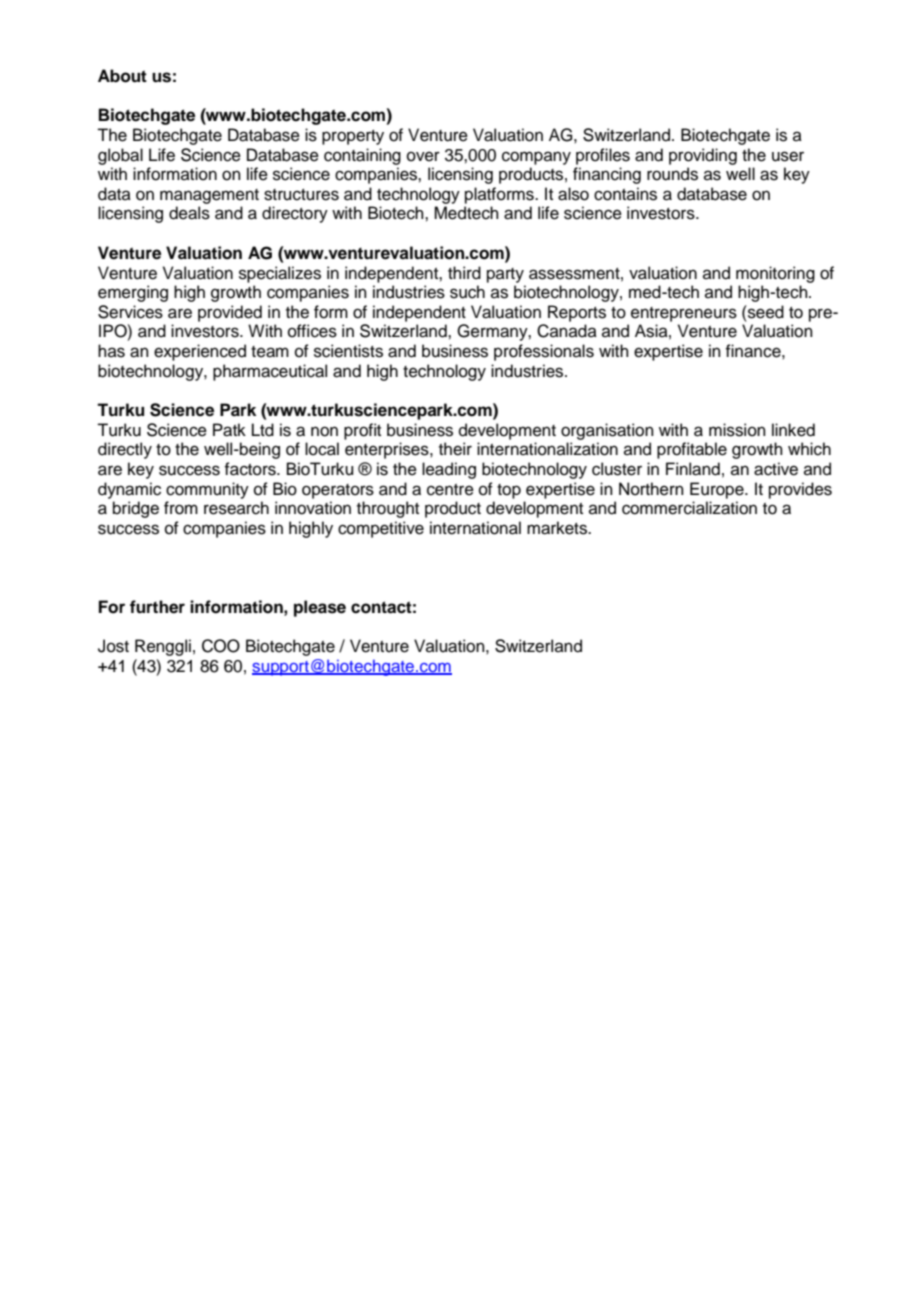  I want to click on COO, so click(221, 646).
